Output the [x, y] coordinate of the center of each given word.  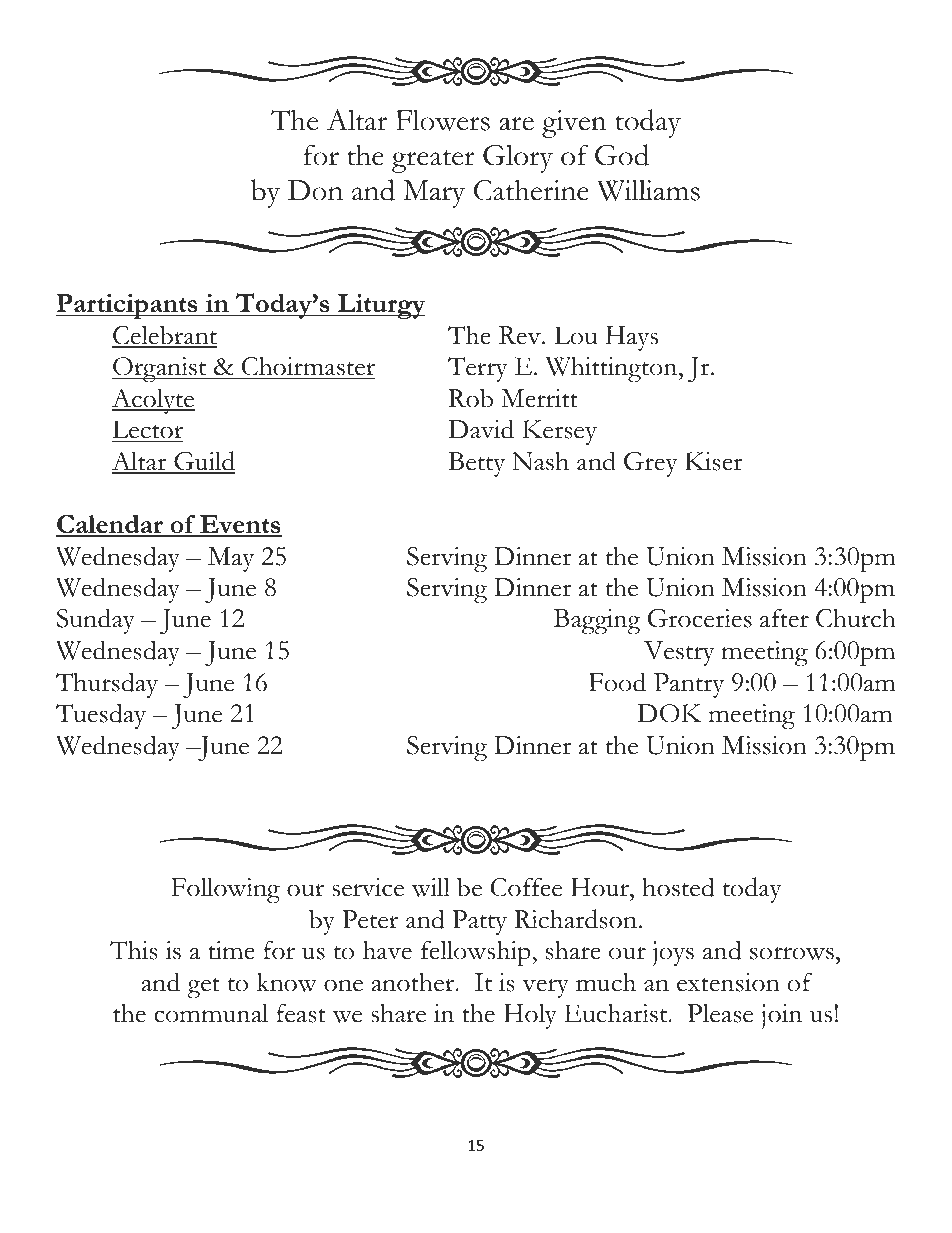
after [784, 618]
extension [728, 982]
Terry [478, 369]
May [231, 559]
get [203, 988]
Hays [632, 338]
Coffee [526, 887]
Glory [518, 159]
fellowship [477, 953]
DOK [669, 713]
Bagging [597, 622]
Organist [160, 370]
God [622, 155]
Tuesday [101, 716]
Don [315, 190]
